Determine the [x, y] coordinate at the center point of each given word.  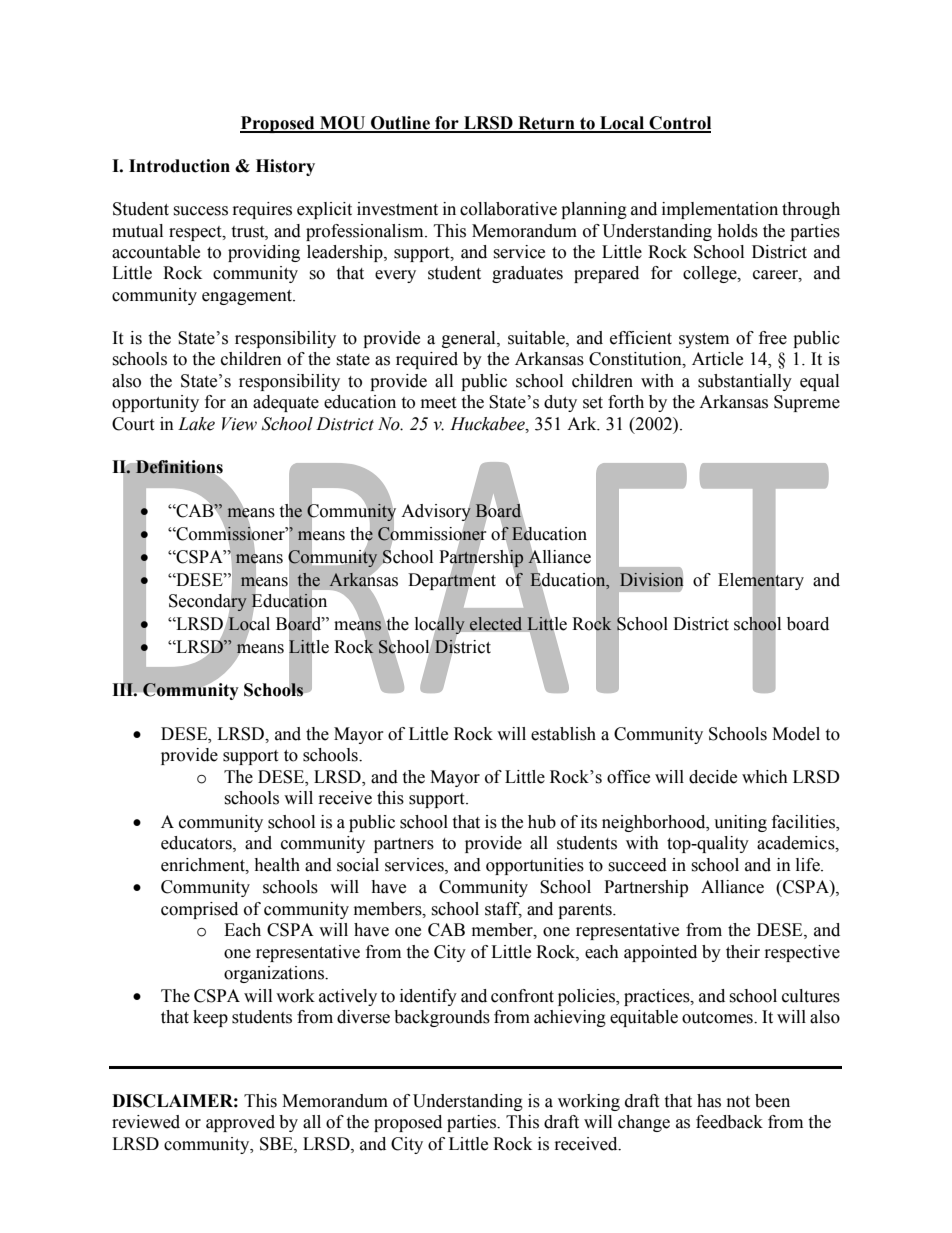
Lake [196, 424]
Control [679, 124]
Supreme [807, 403]
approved [240, 1123]
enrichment [204, 865]
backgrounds [442, 1018]
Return [546, 124]
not [738, 1102]
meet [438, 403]
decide [713, 777]
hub [542, 822]
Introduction [179, 166]
